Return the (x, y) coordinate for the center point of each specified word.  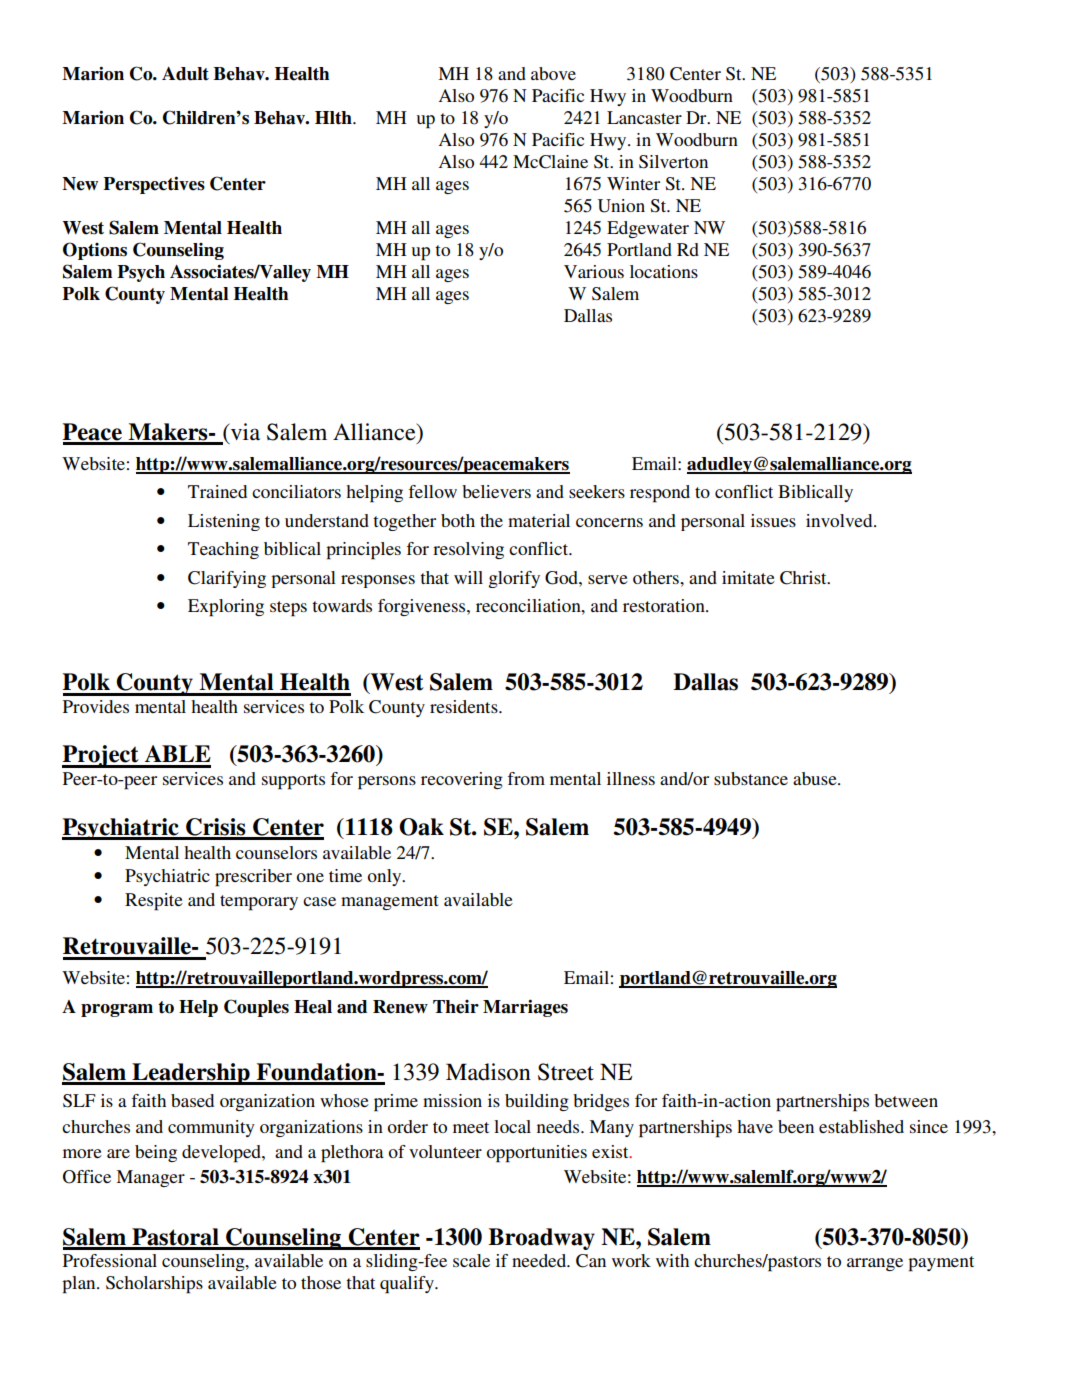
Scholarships (154, 1285)
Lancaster (644, 117)
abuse (816, 778)
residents (465, 706)
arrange (875, 1264)
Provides (96, 706)
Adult (185, 74)
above (553, 73)
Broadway (541, 1239)
